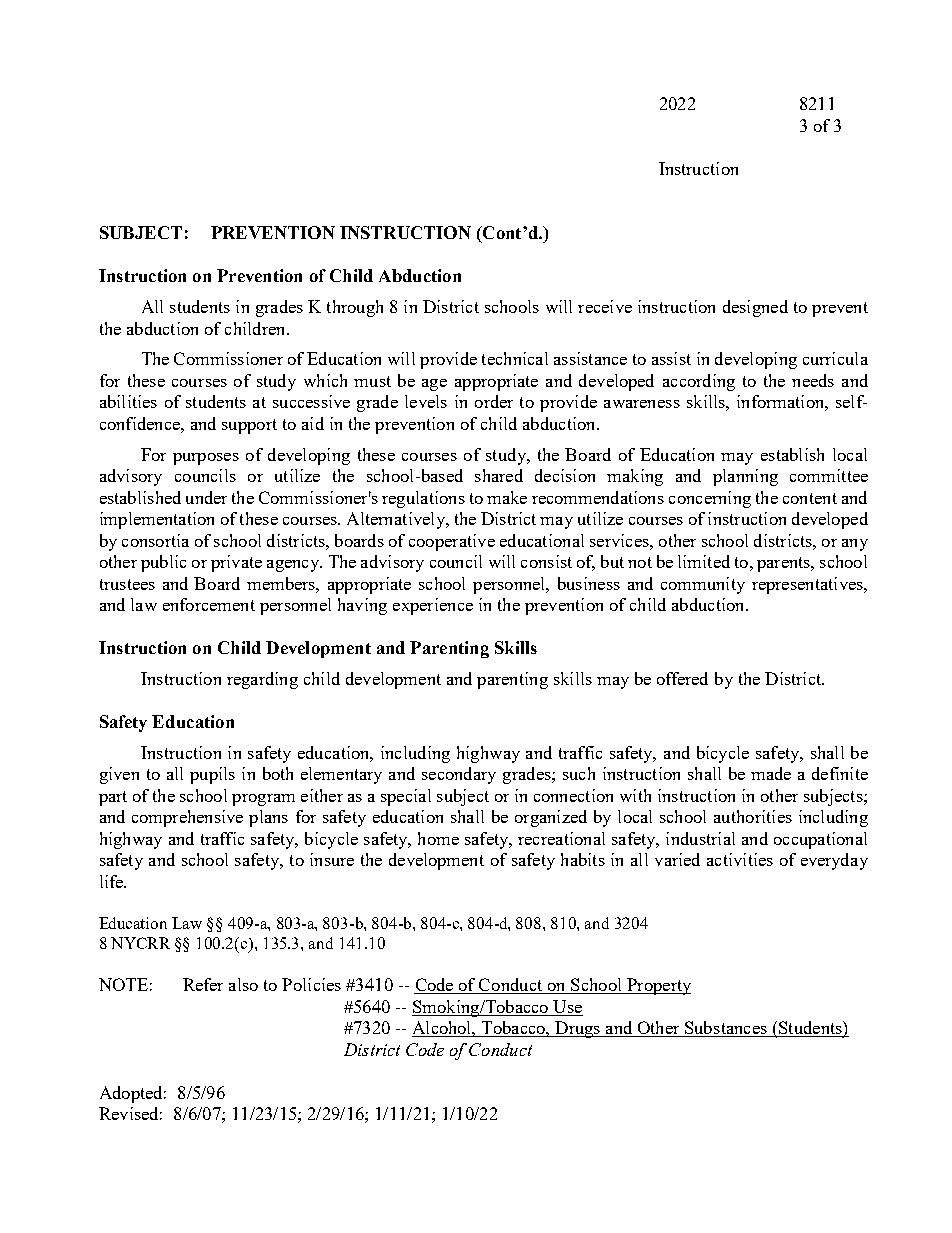  I want to click on through, so click(355, 308).
